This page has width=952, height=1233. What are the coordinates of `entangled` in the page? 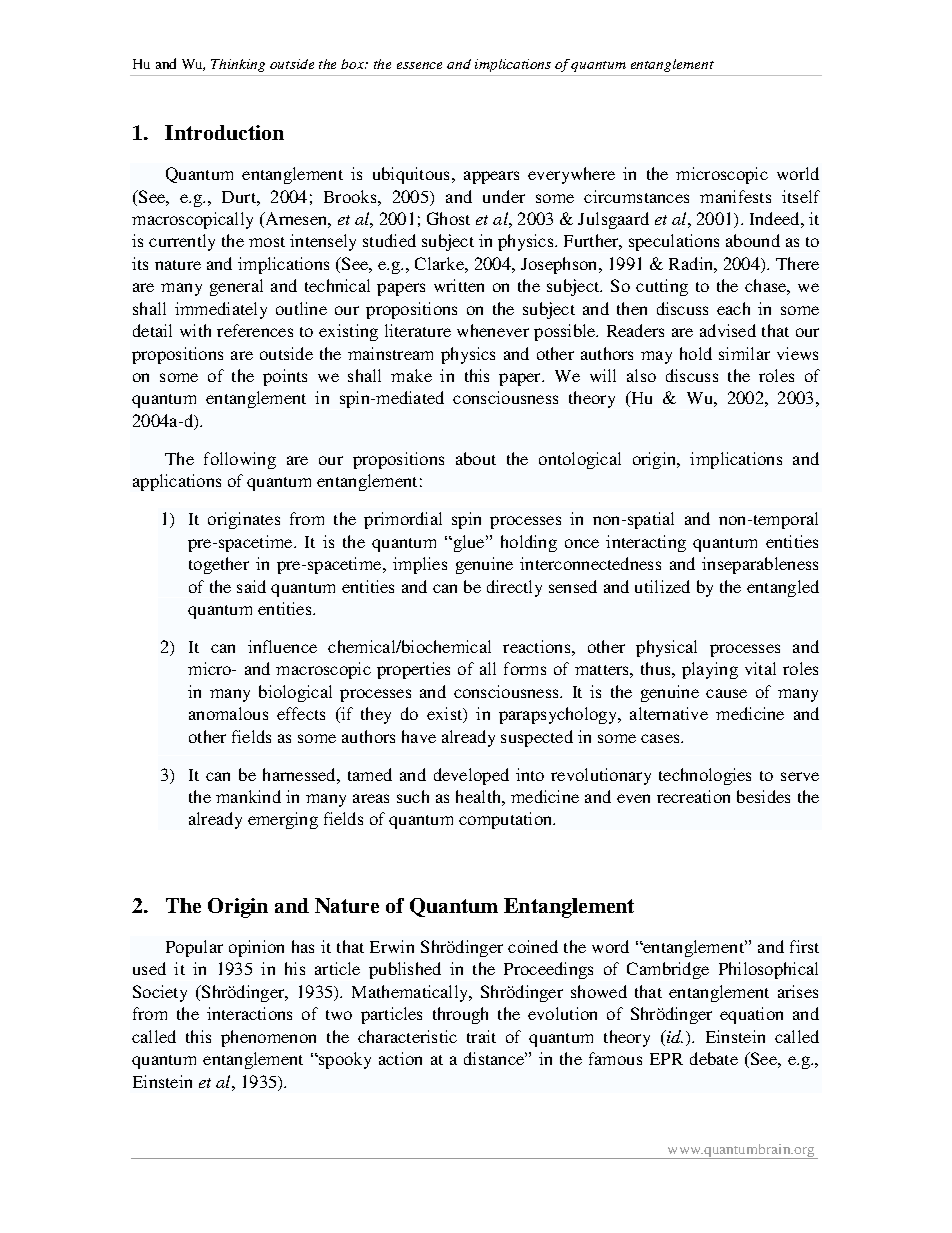 It's located at (783, 588).
